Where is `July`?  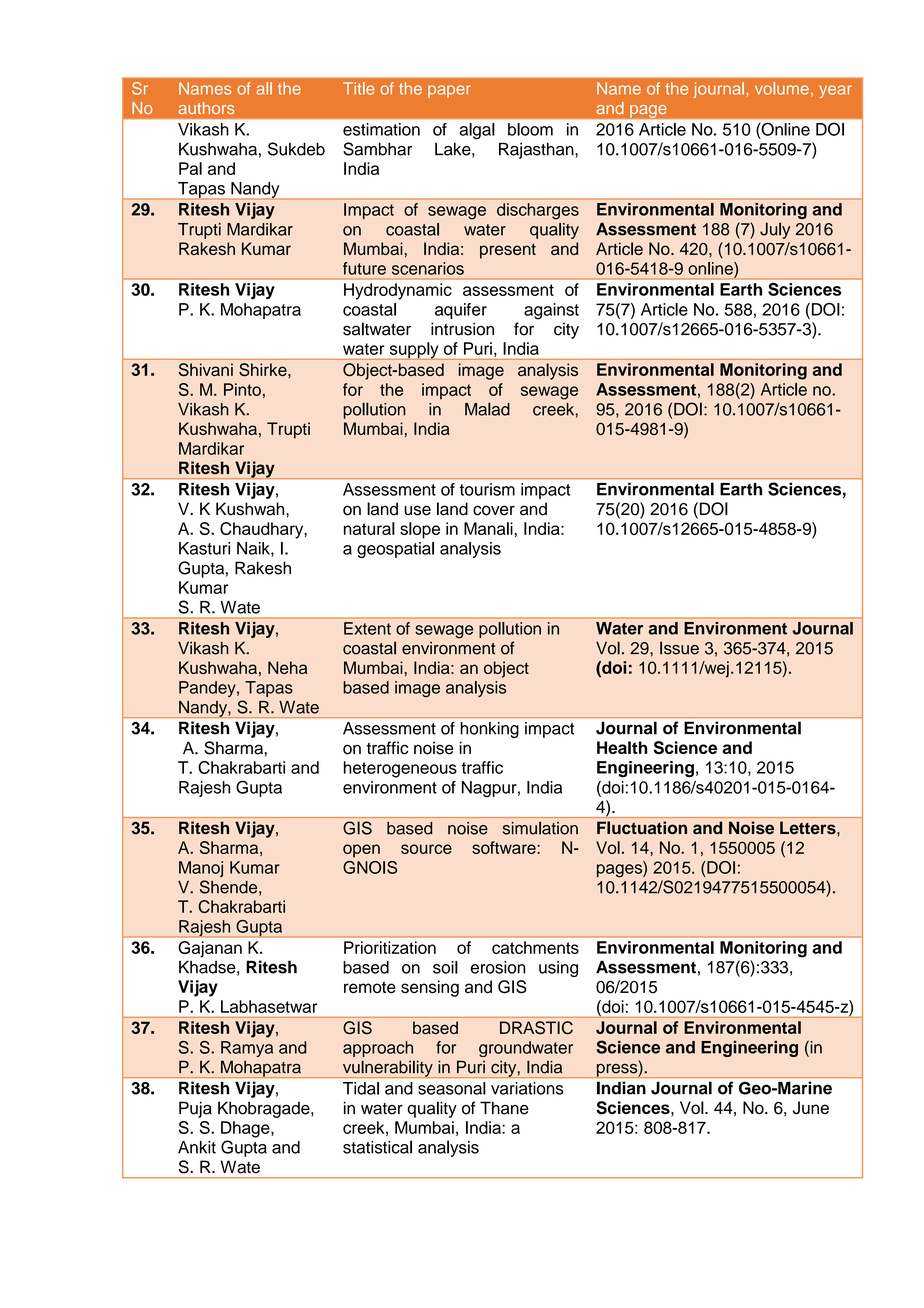 July is located at coordinates (775, 230).
